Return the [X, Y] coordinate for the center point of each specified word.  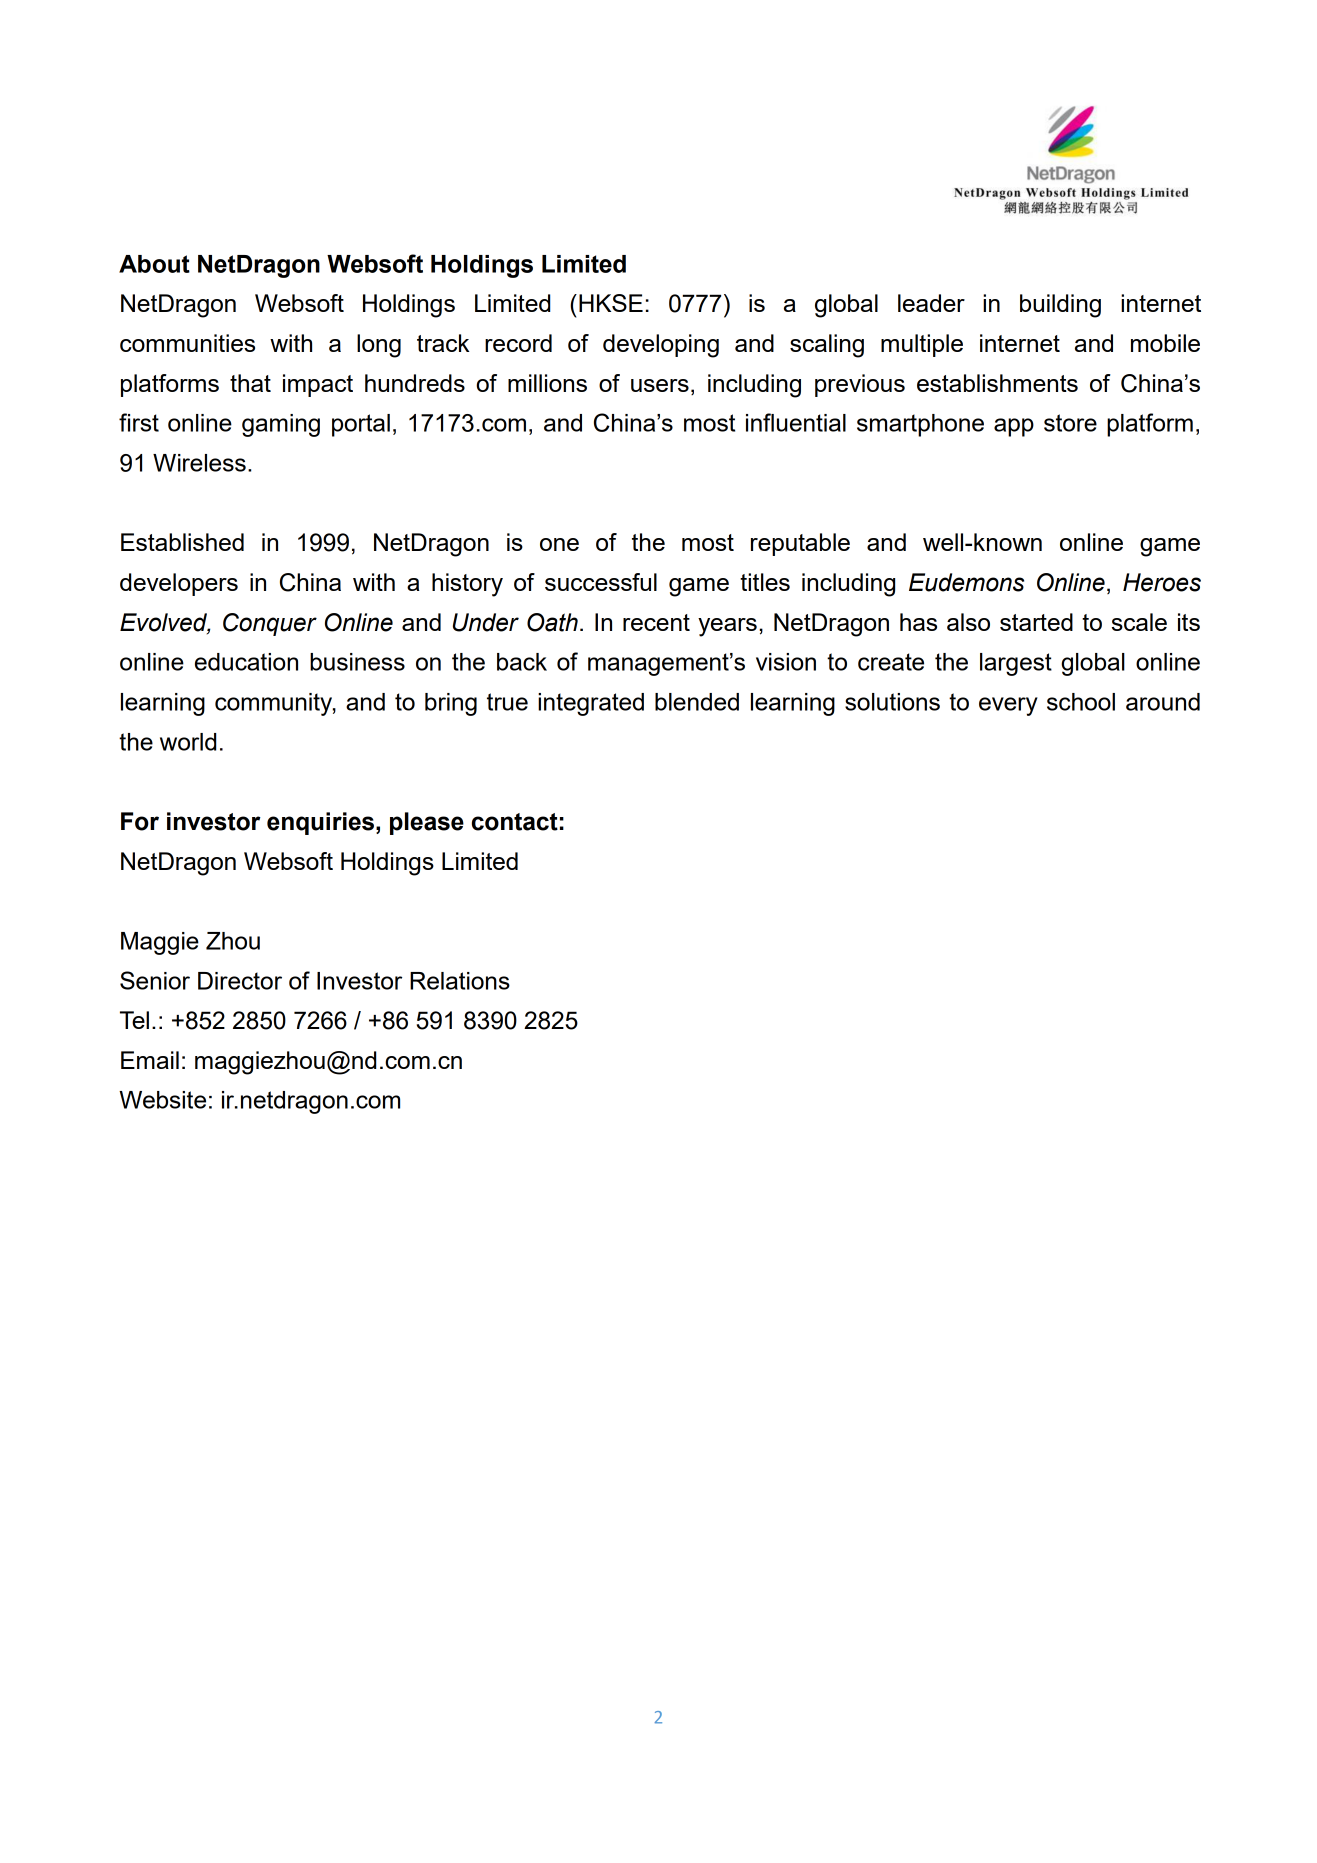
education [246, 662]
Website [162, 1100]
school [1081, 702]
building [1060, 306]
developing [661, 346]
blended [697, 702]
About [154, 264]
